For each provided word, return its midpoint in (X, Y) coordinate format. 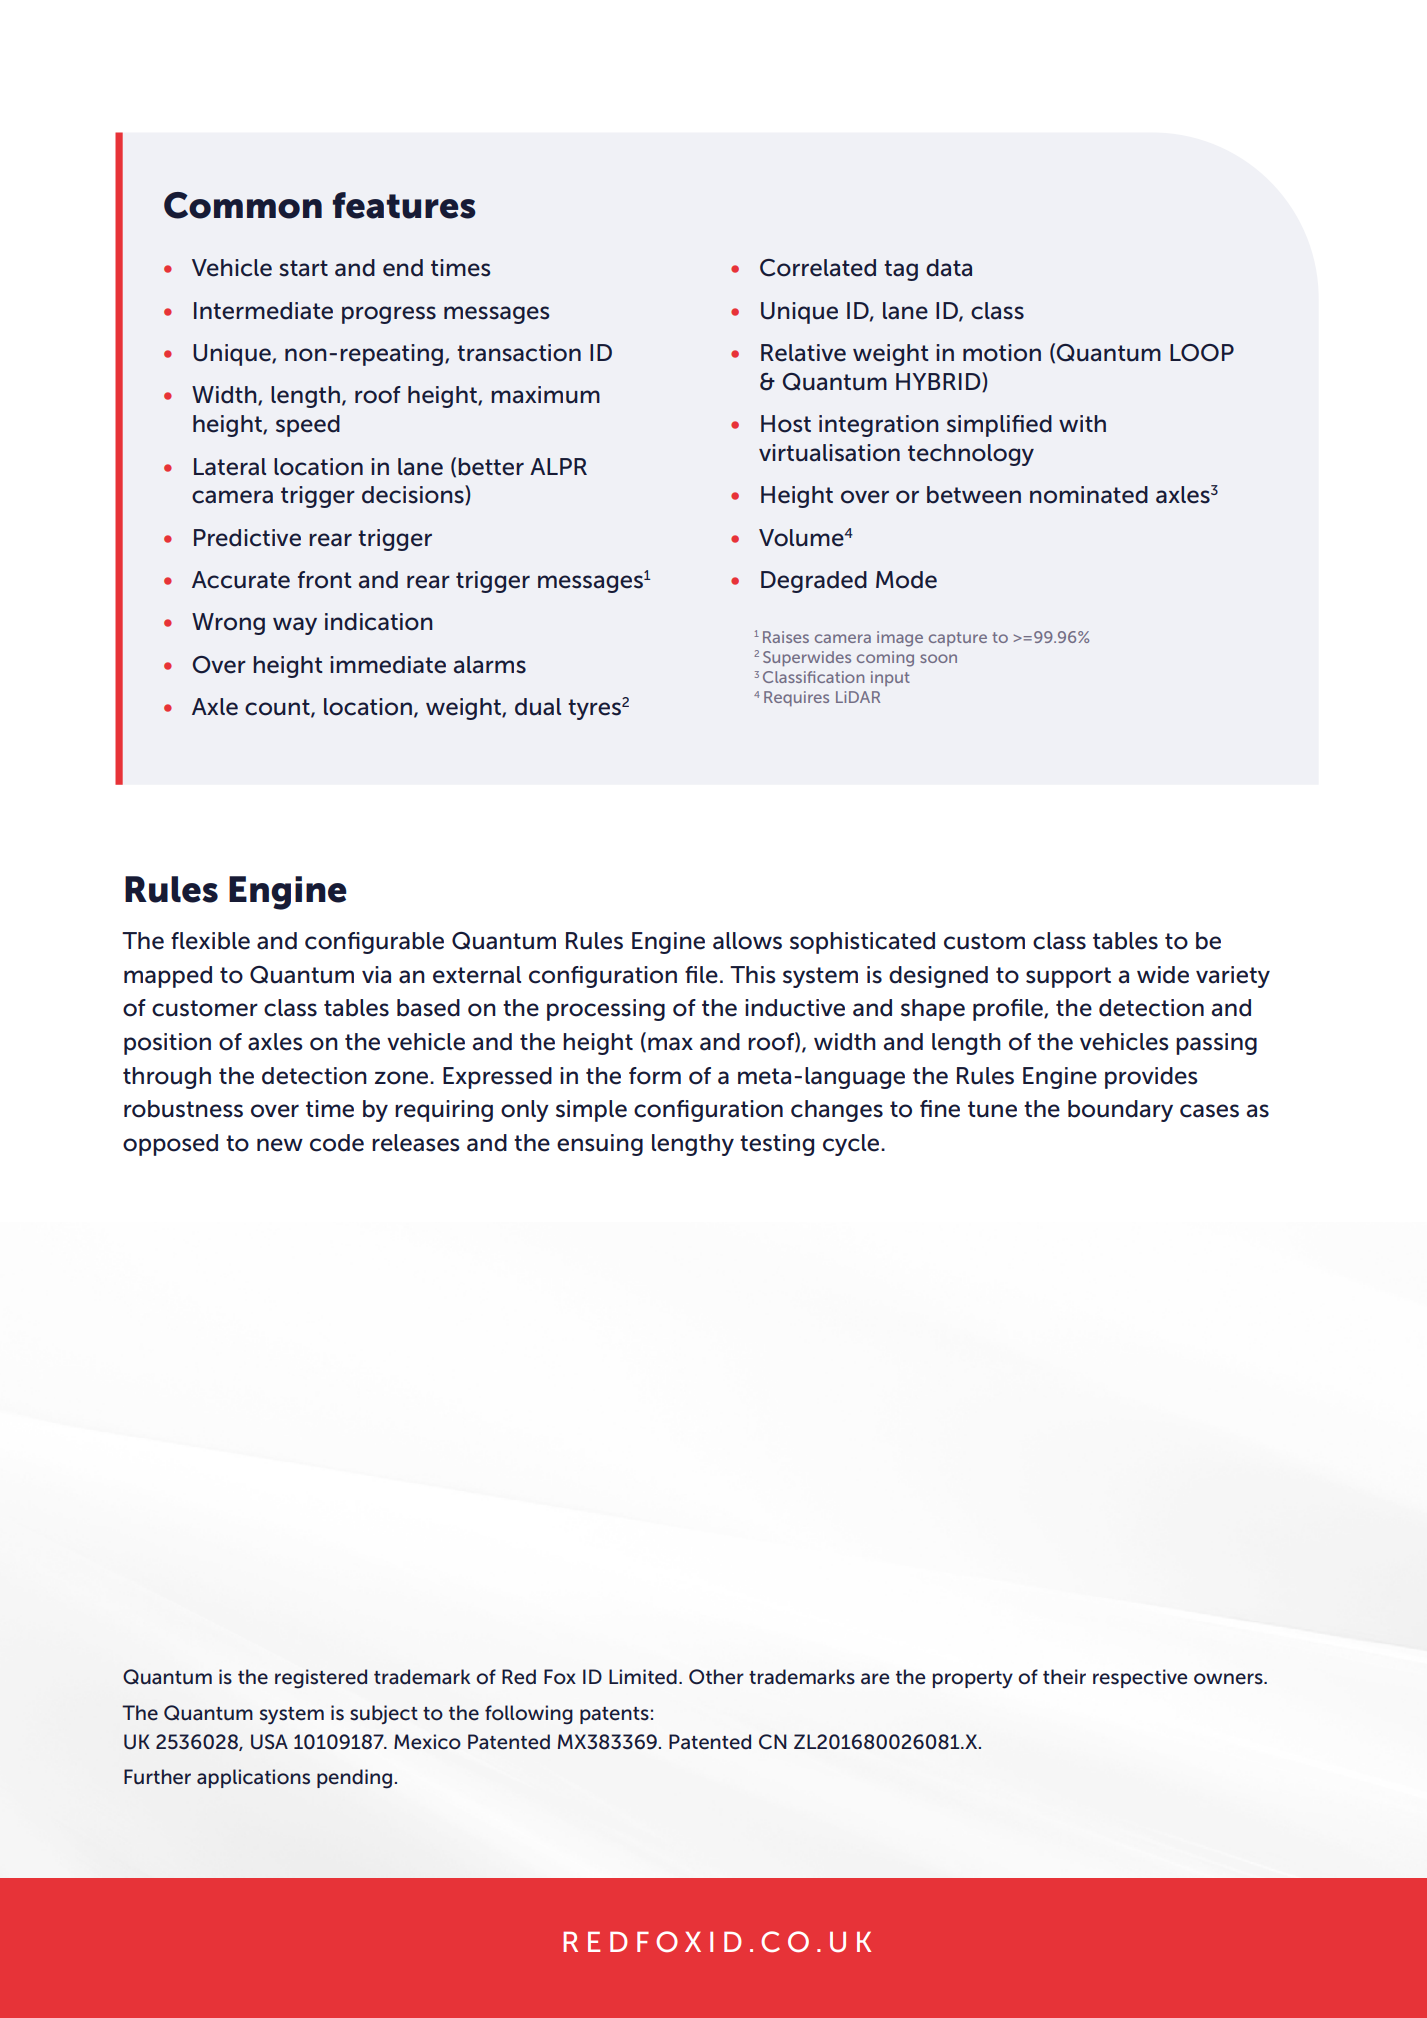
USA (269, 1742)
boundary (1120, 1111)
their (1064, 1677)
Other (716, 1677)
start (303, 268)
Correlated (818, 268)
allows (747, 941)
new (280, 1145)
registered (321, 1679)
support (1068, 977)
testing (777, 1145)
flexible (210, 941)
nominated (1089, 495)
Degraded (814, 582)
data (949, 268)
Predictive (247, 538)
